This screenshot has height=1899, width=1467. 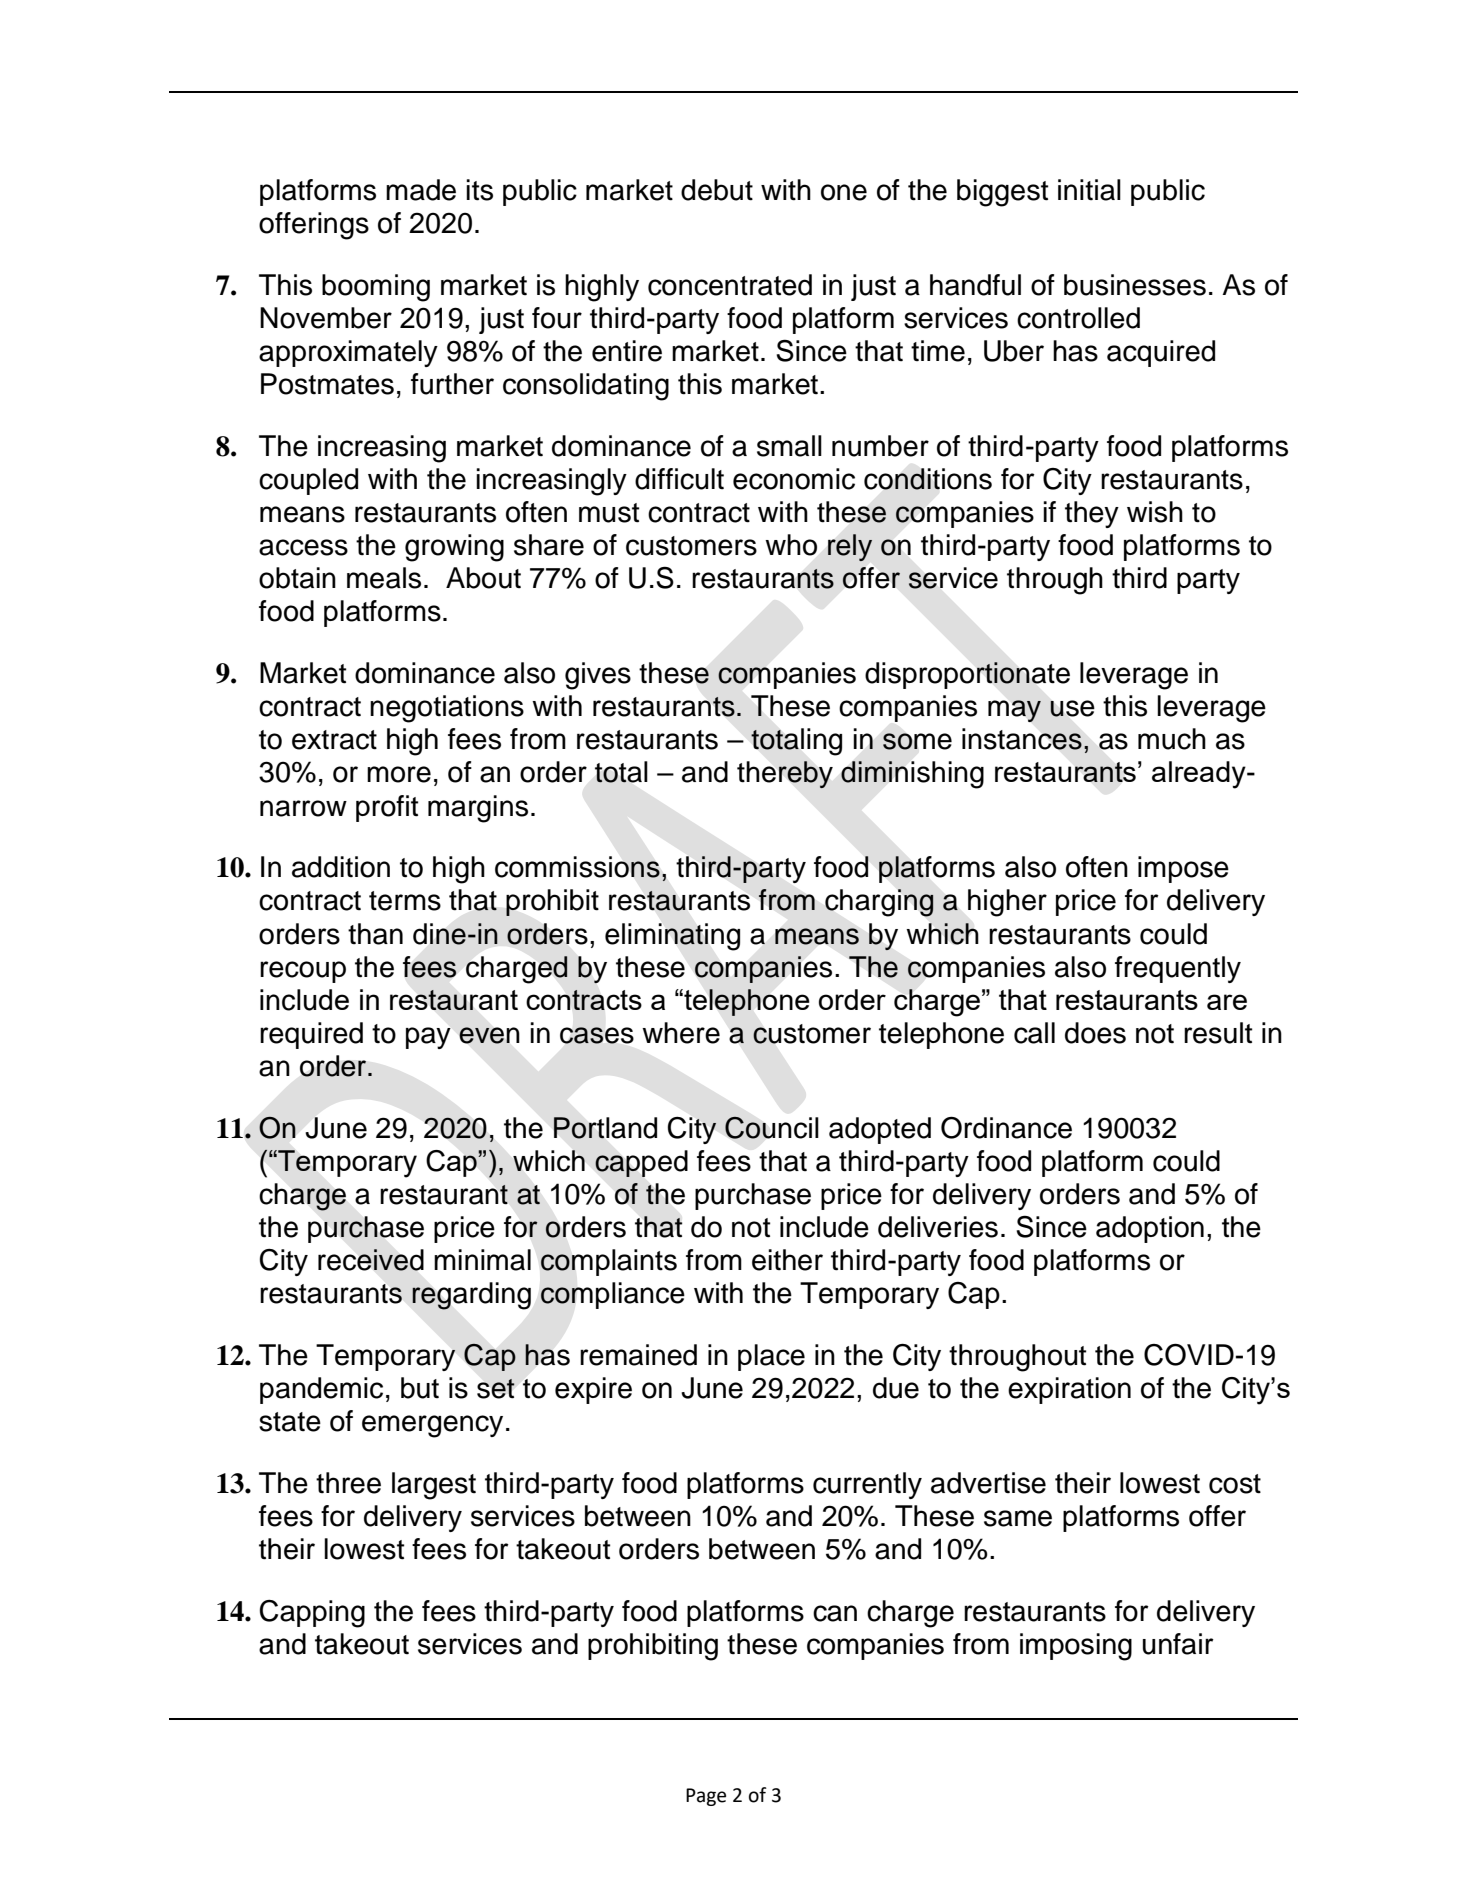 I want to click on made, so click(x=421, y=190).
